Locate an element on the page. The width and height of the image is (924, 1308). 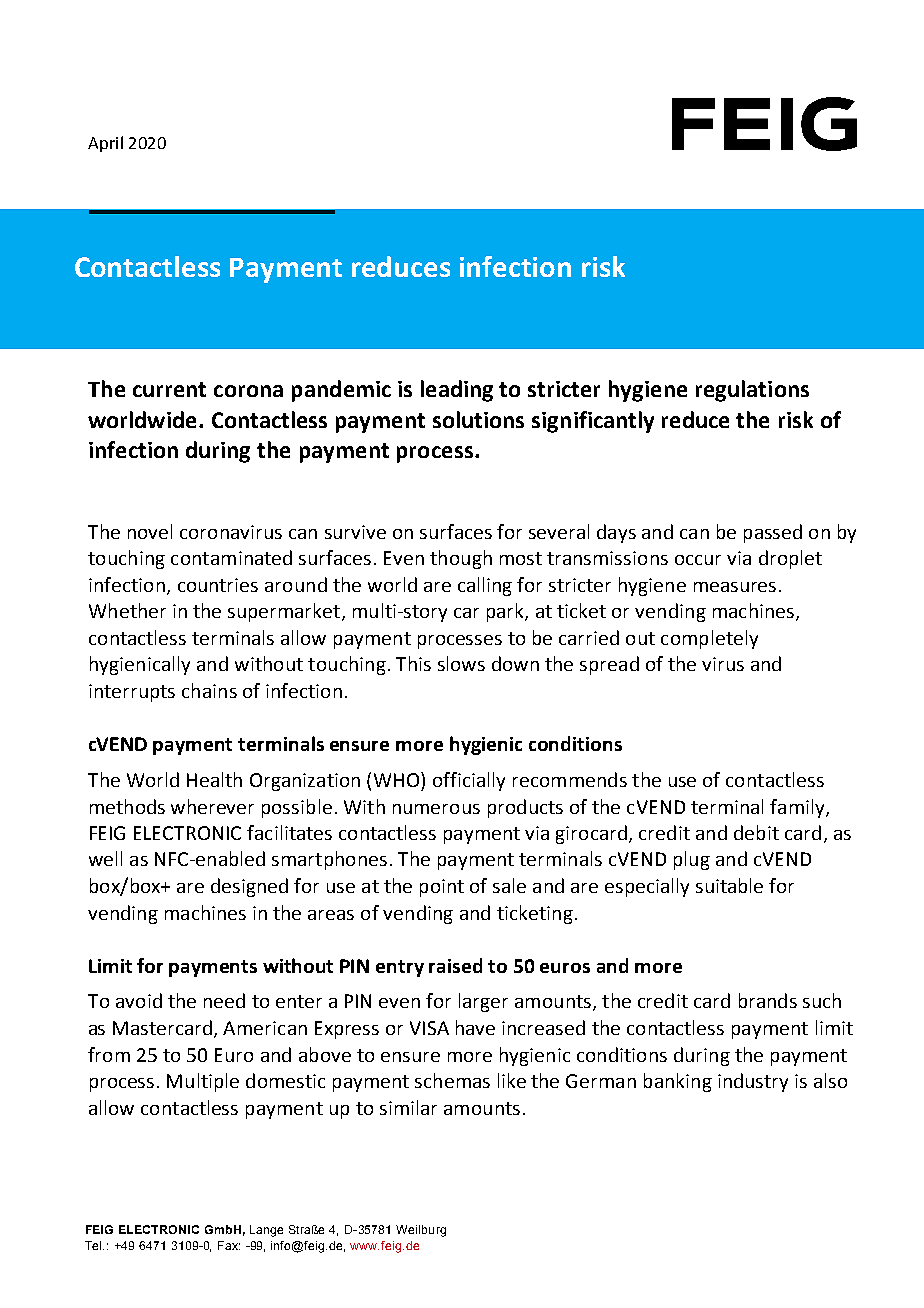
April is located at coordinates (105, 144).
